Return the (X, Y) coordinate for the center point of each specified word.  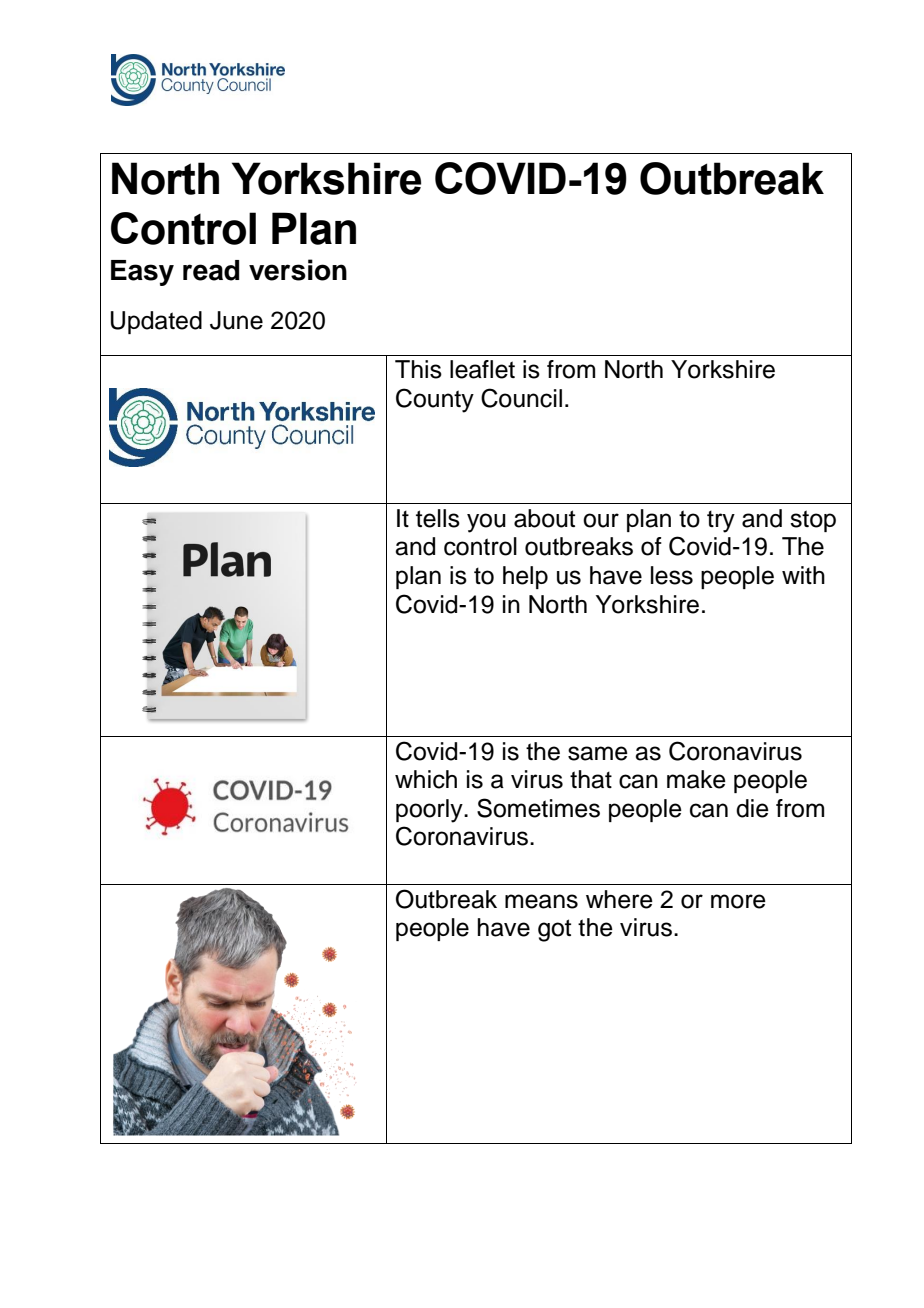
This (418, 369)
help (525, 577)
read (211, 270)
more (738, 901)
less (672, 575)
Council (521, 398)
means (541, 901)
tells (438, 518)
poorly (430, 811)
